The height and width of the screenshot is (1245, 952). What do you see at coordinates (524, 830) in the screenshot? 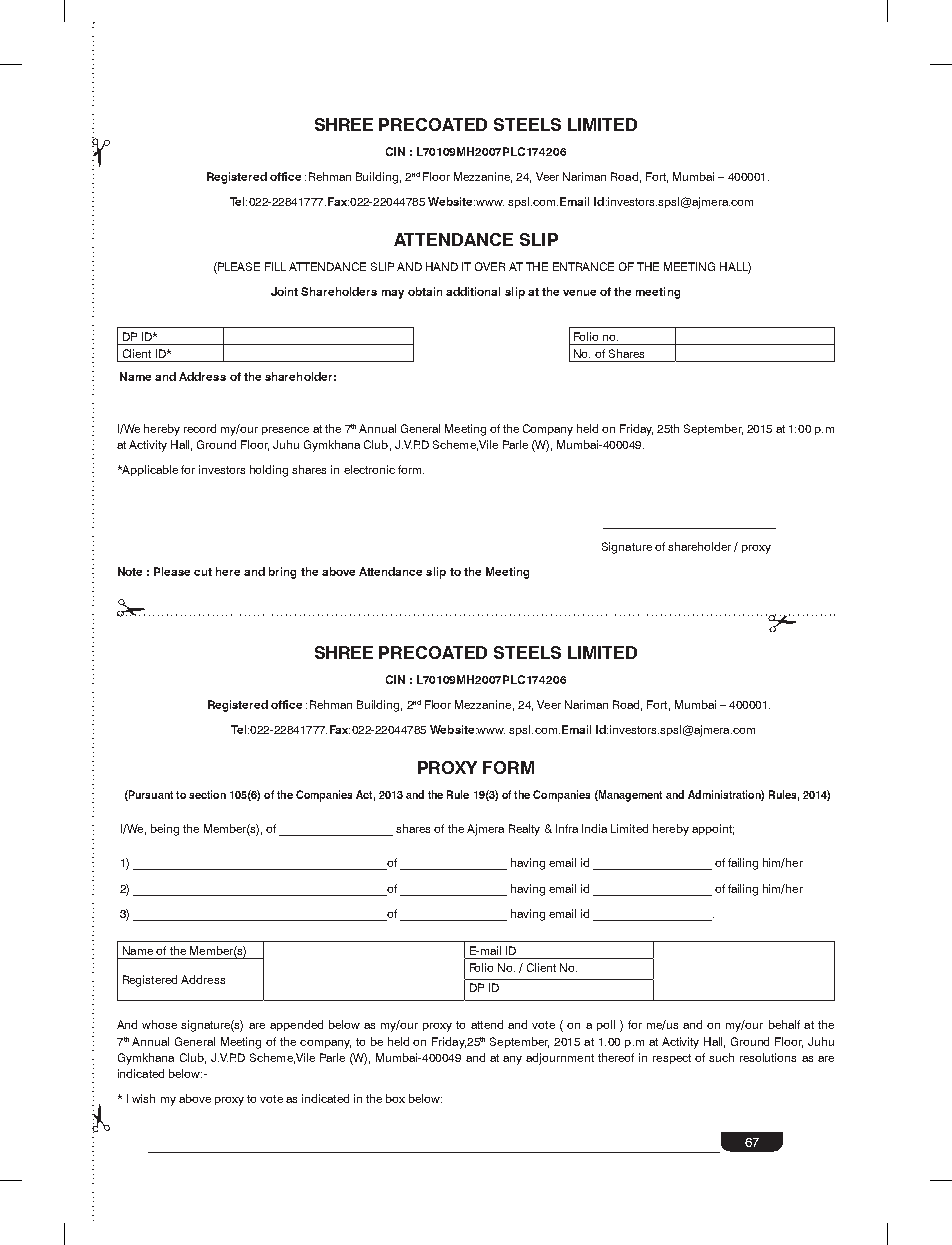
I see `Realty` at bounding box center [524, 830].
